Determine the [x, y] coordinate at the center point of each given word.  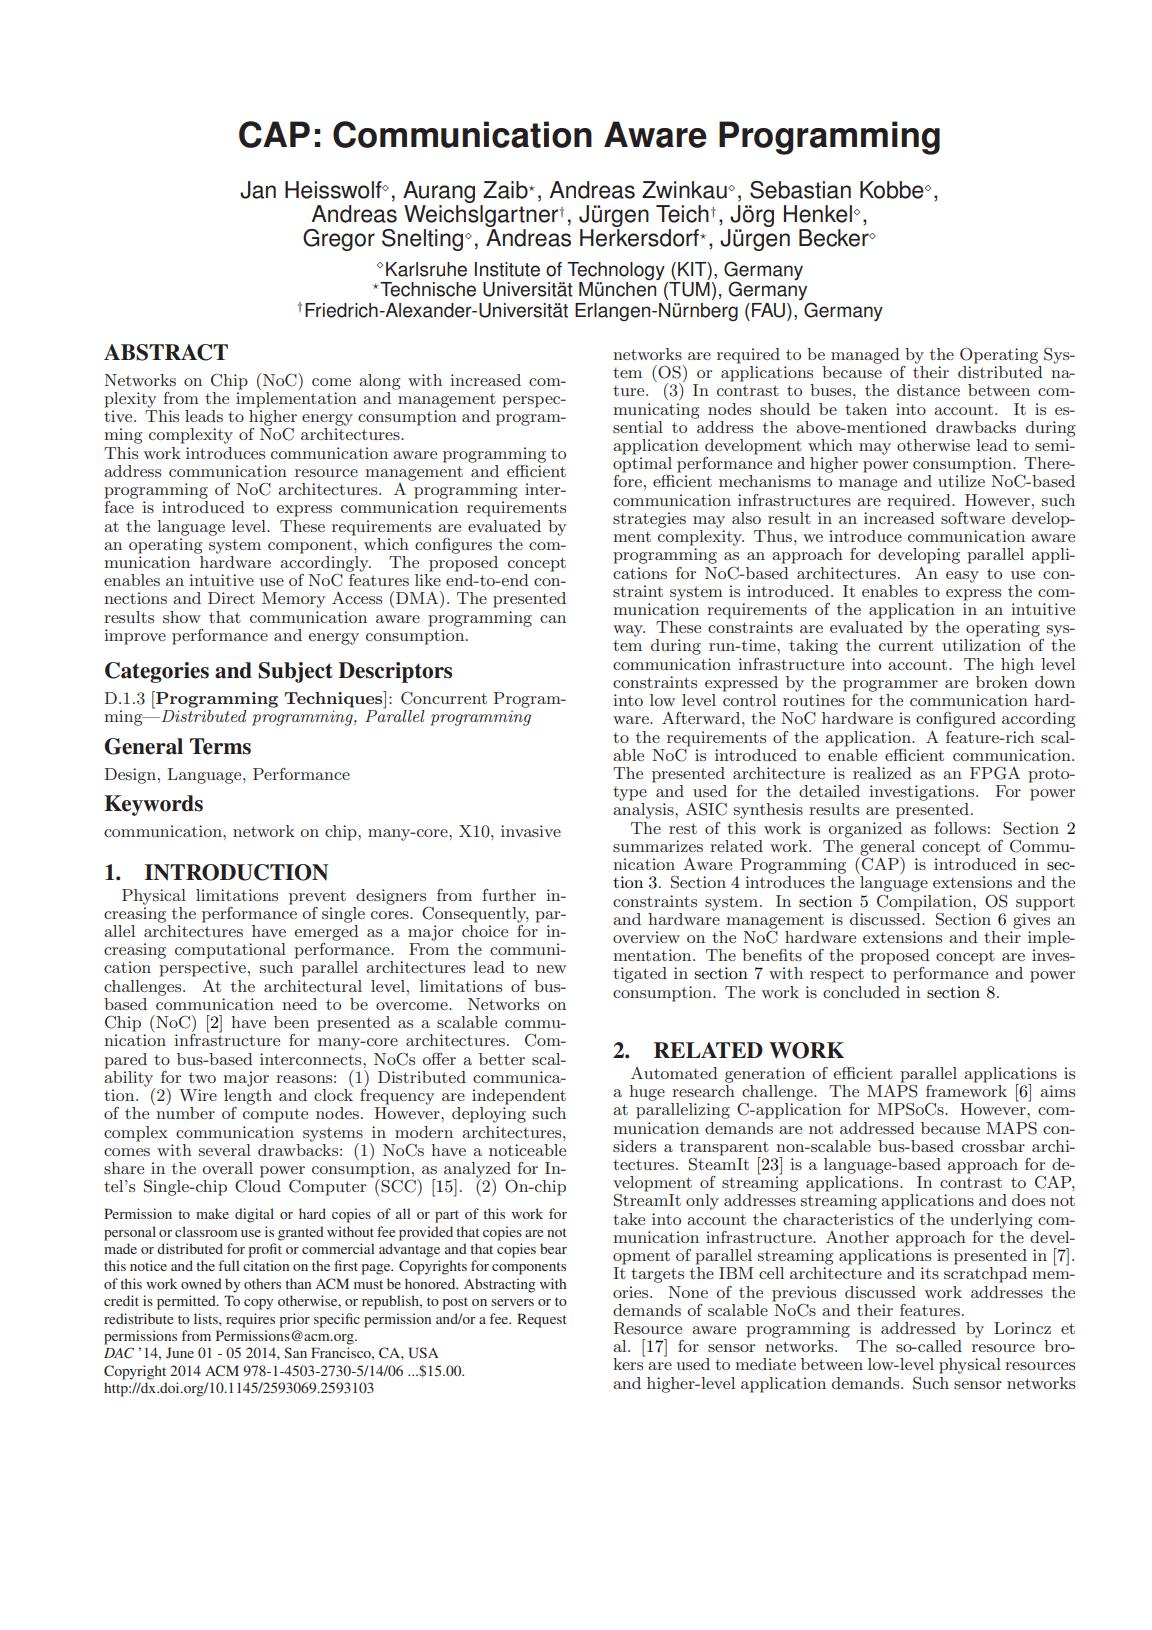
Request [542, 1320]
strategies [649, 520]
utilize [961, 481]
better [502, 1059]
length [248, 1097]
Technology [616, 271]
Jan [258, 190]
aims [1057, 1091]
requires [250, 1320]
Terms [220, 746]
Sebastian [800, 190]
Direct [231, 598]
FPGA [995, 773]
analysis [644, 811]
